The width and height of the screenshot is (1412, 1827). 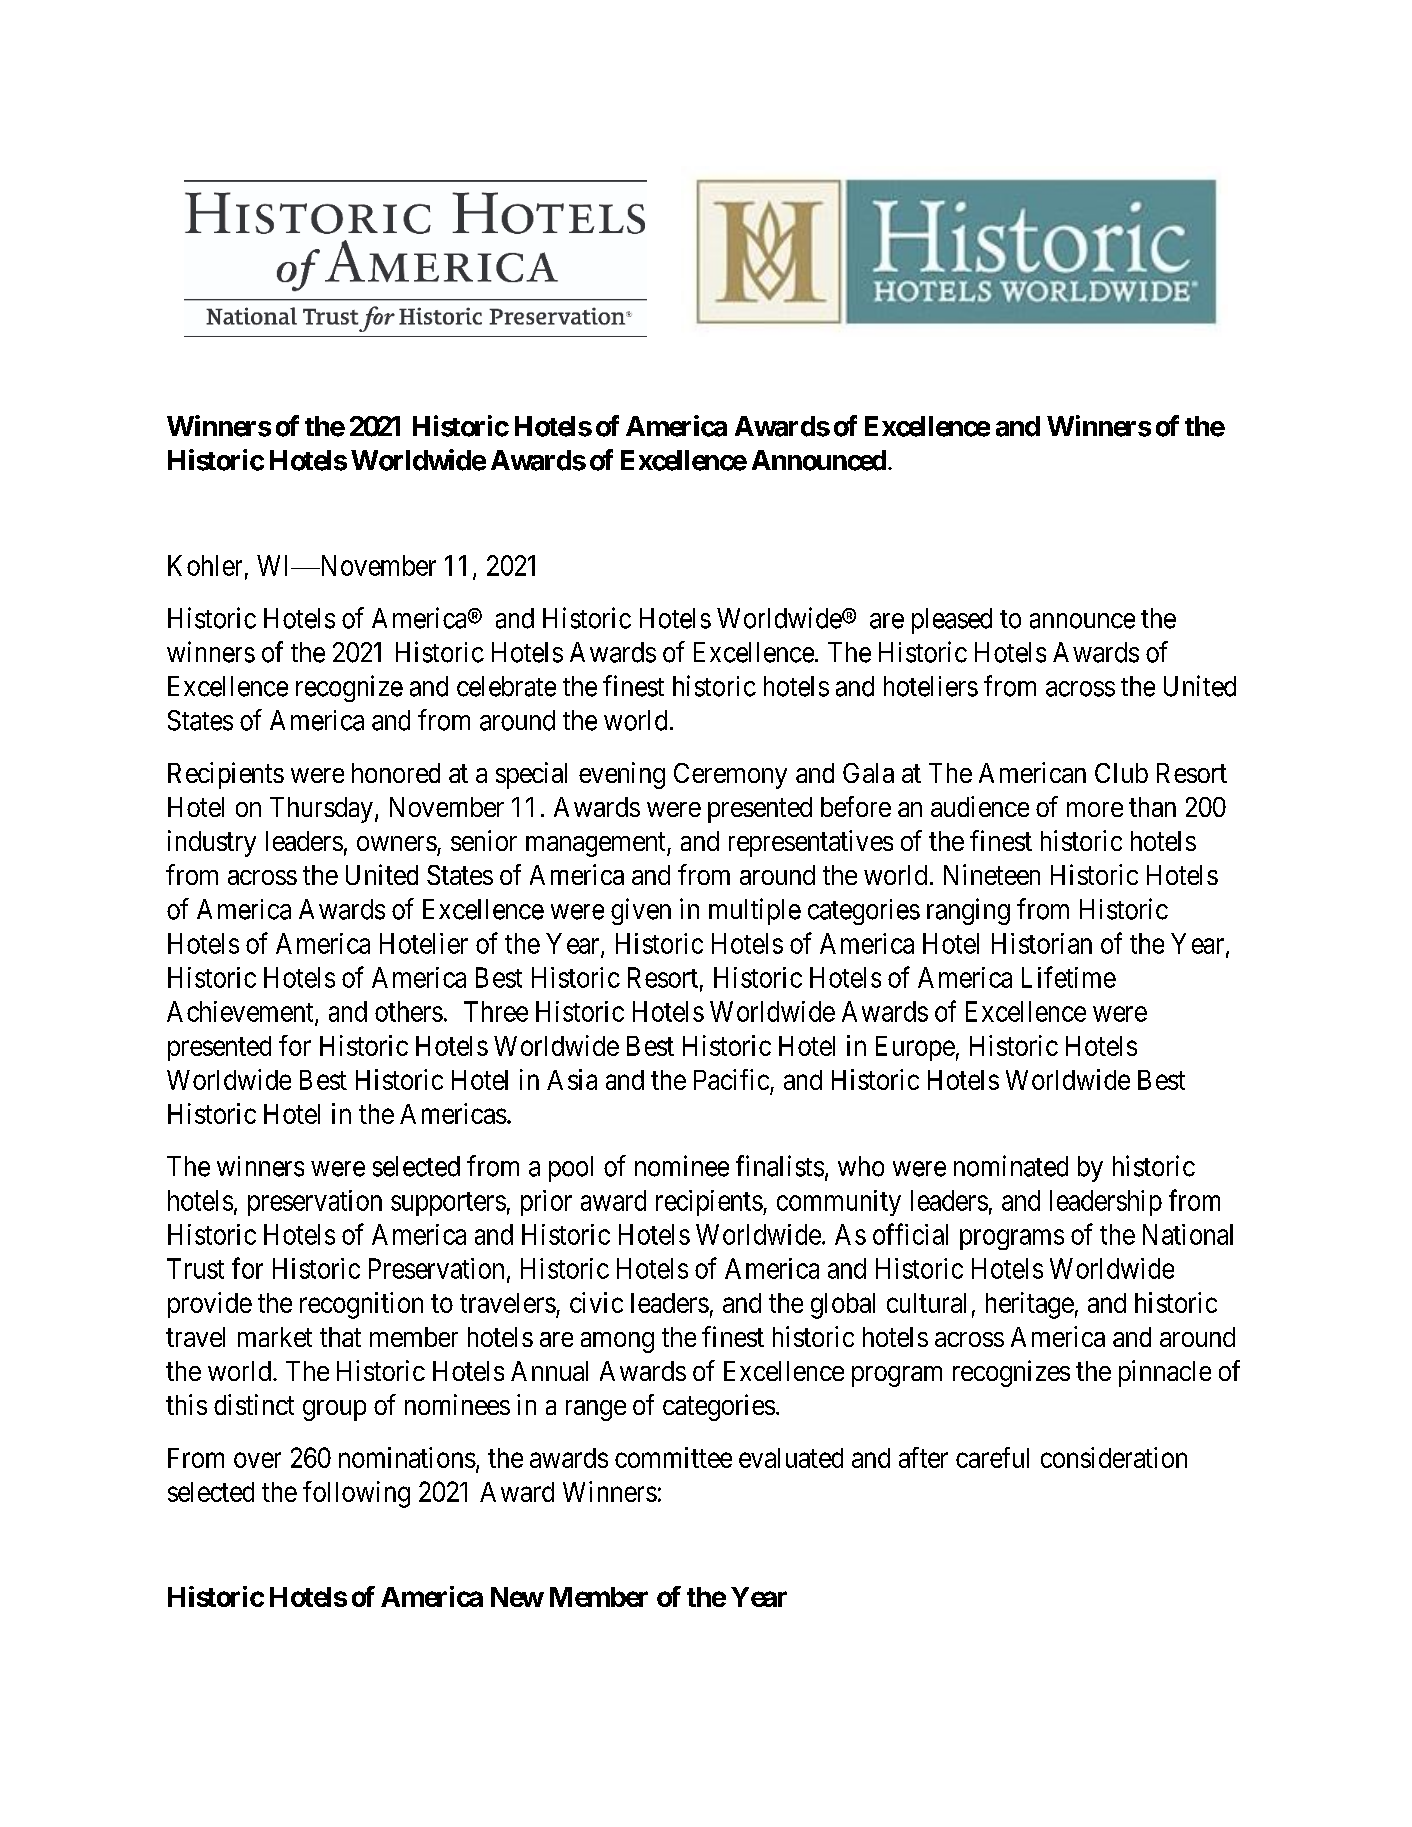 I want to click on honored, so click(x=396, y=773).
